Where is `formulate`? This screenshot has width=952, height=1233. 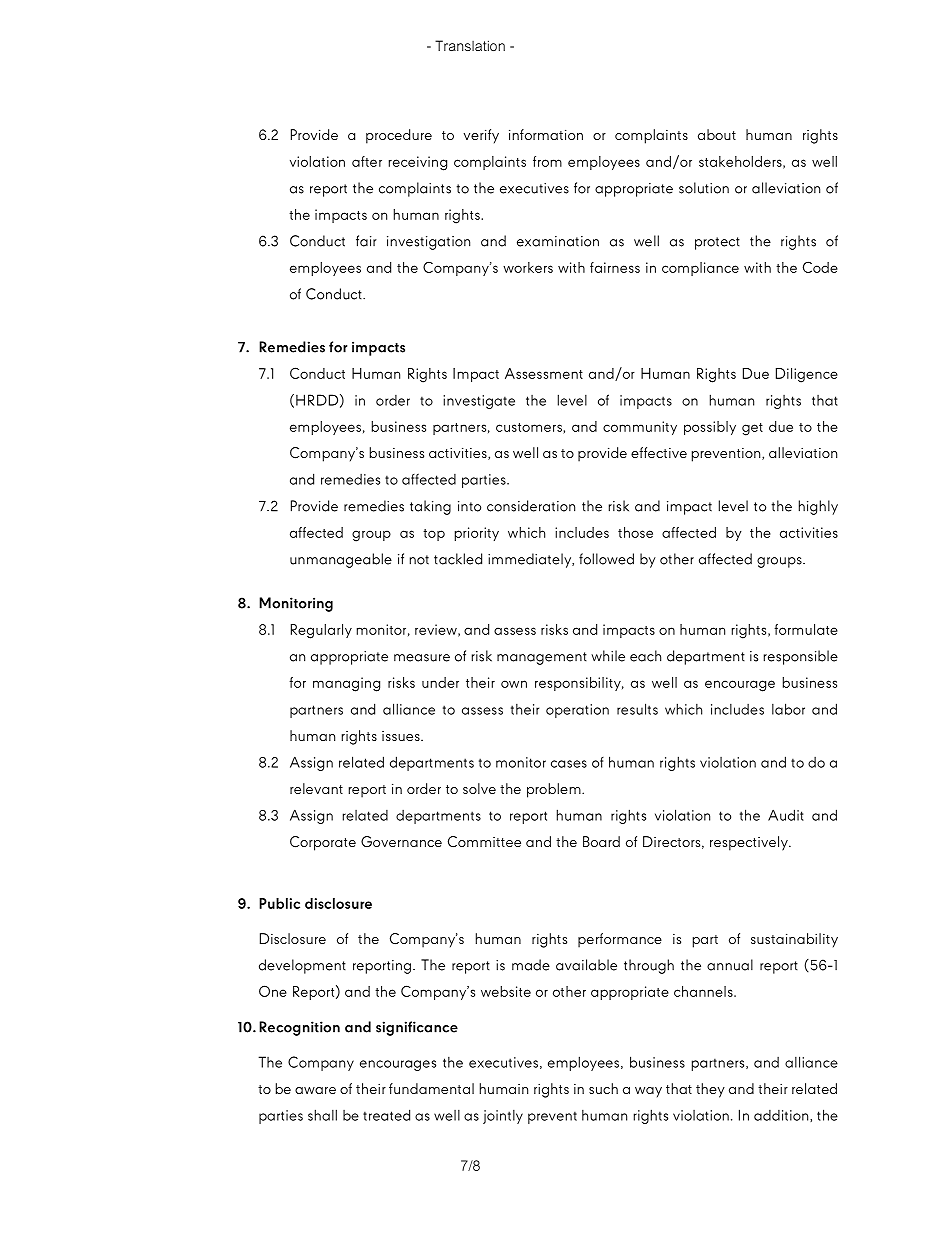 formulate is located at coordinates (806, 629).
